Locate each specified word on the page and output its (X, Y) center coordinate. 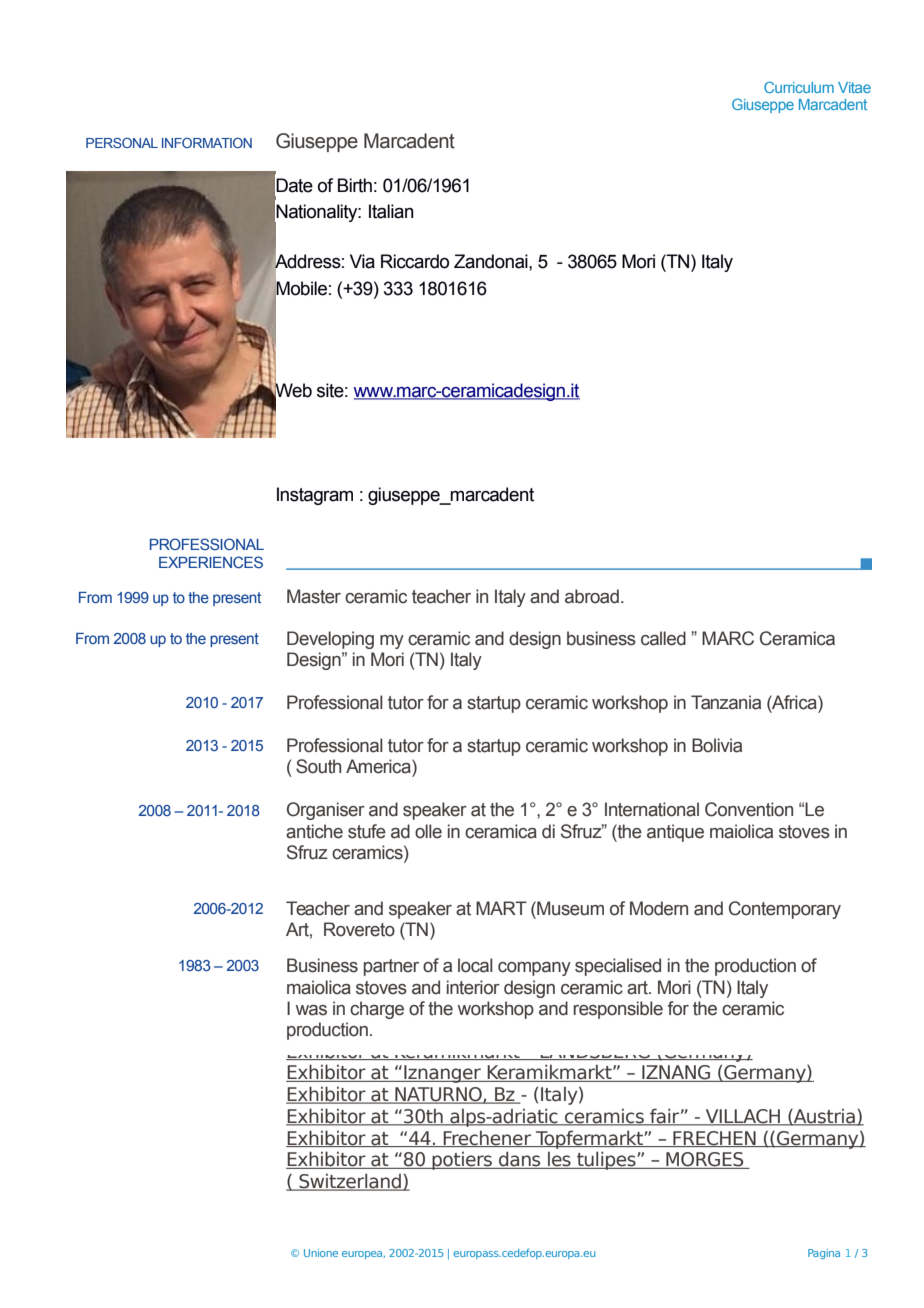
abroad (592, 596)
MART (501, 908)
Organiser (326, 811)
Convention (749, 809)
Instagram (315, 496)
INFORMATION (207, 143)
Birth (355, 185)
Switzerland (350, 1182)
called (663, 638)
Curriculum (799, 87)
